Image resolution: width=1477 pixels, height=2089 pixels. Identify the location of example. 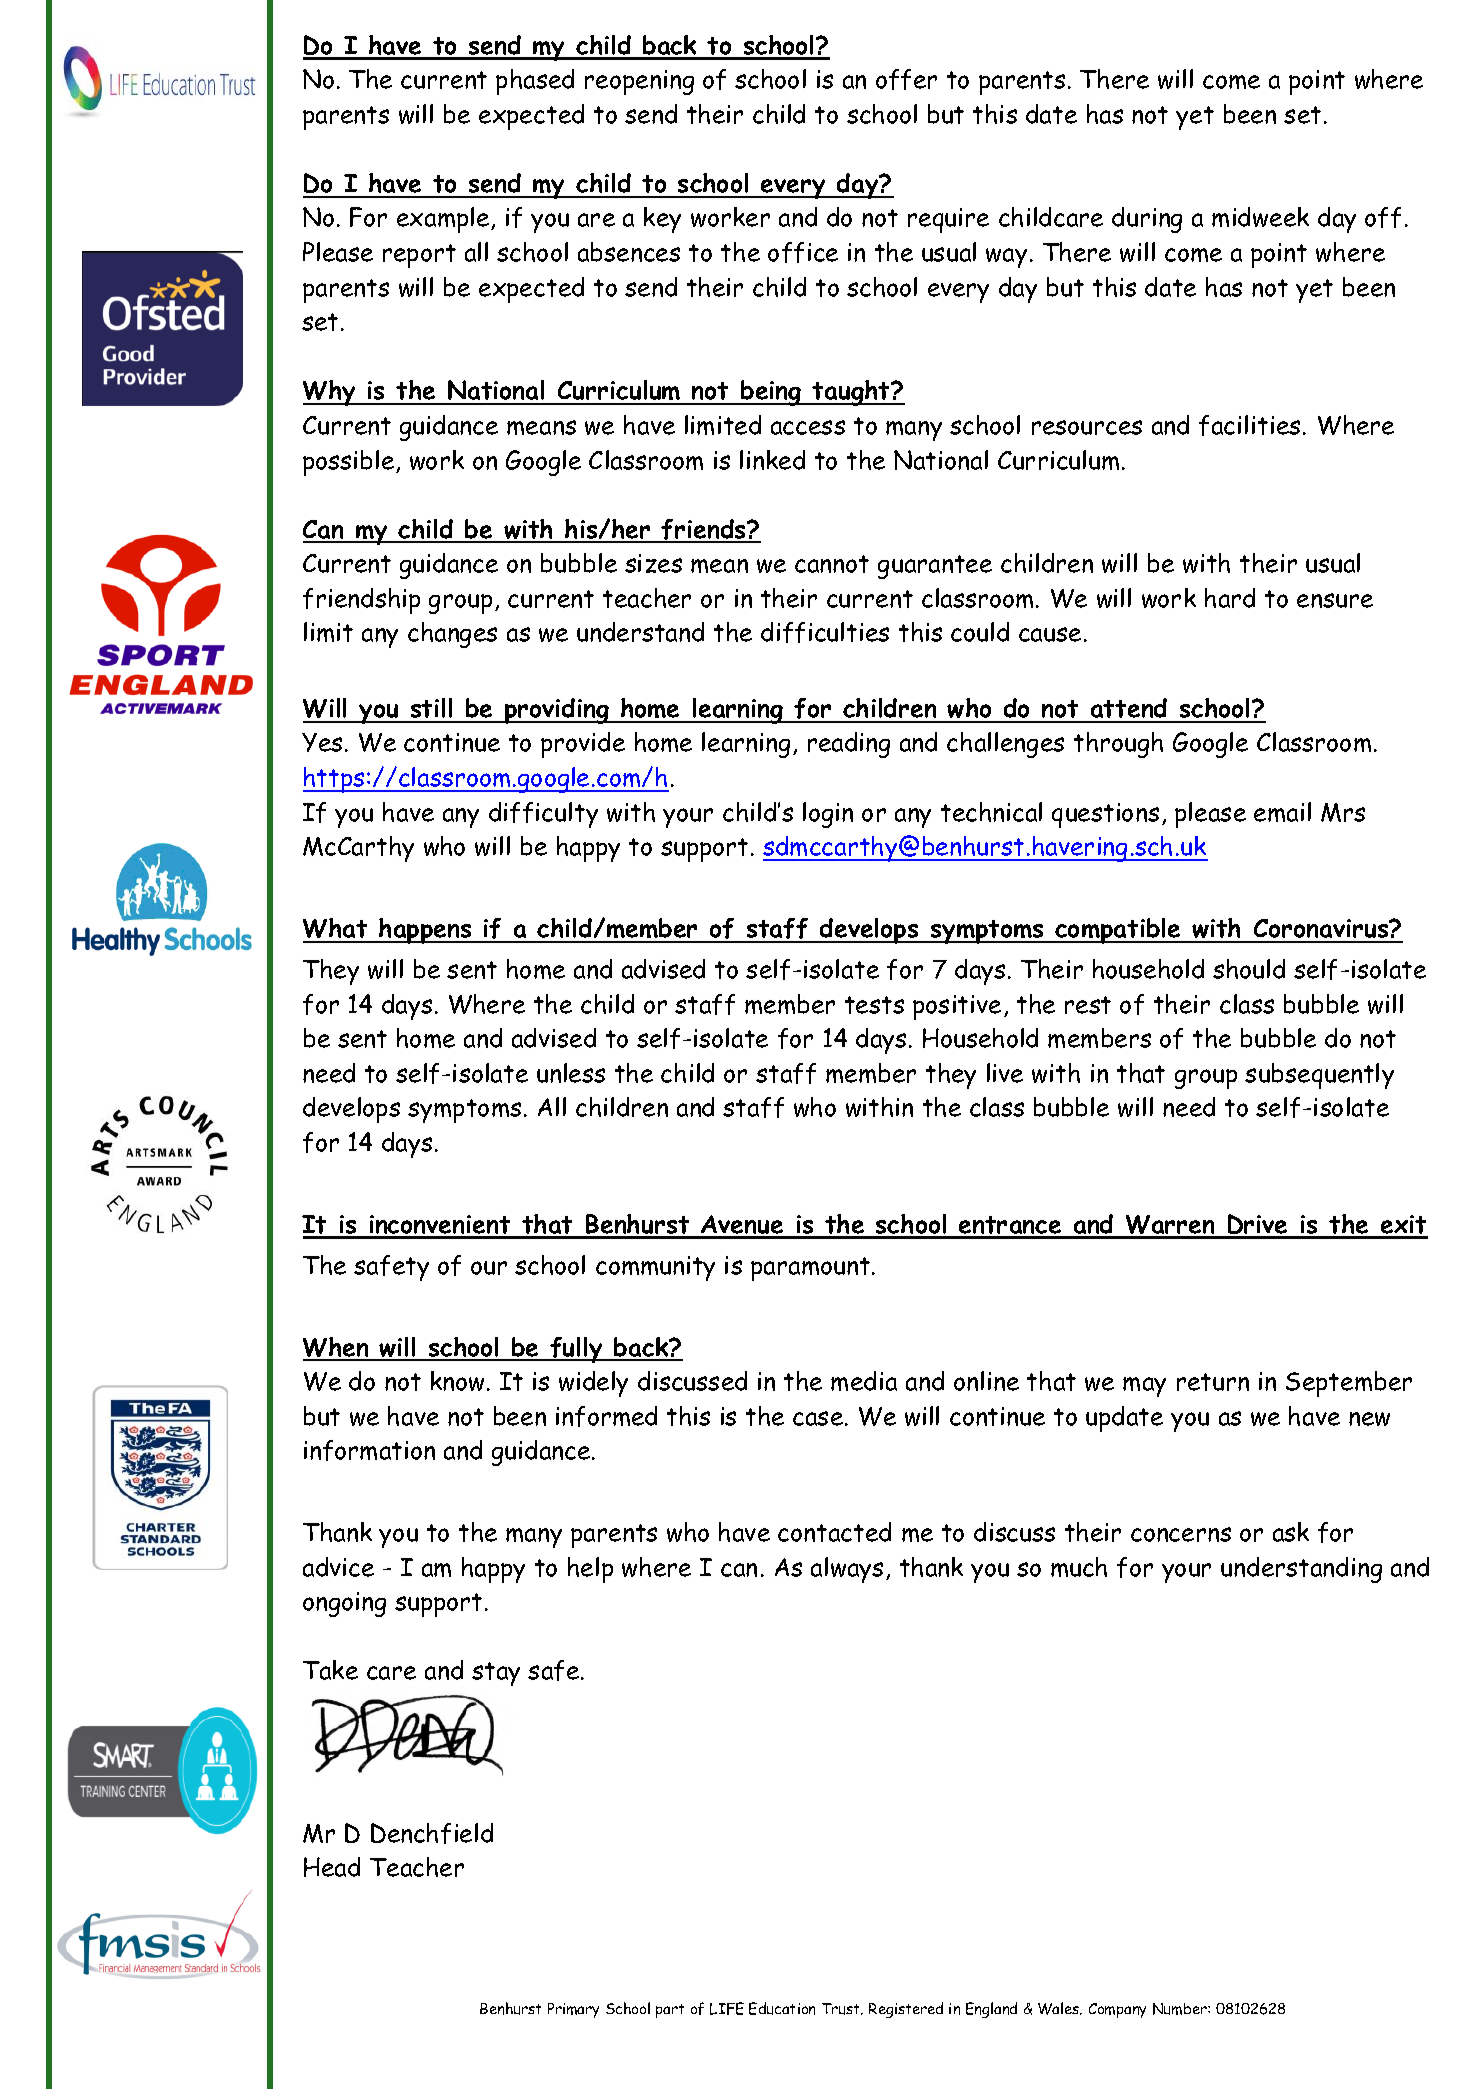
(444, 220).
